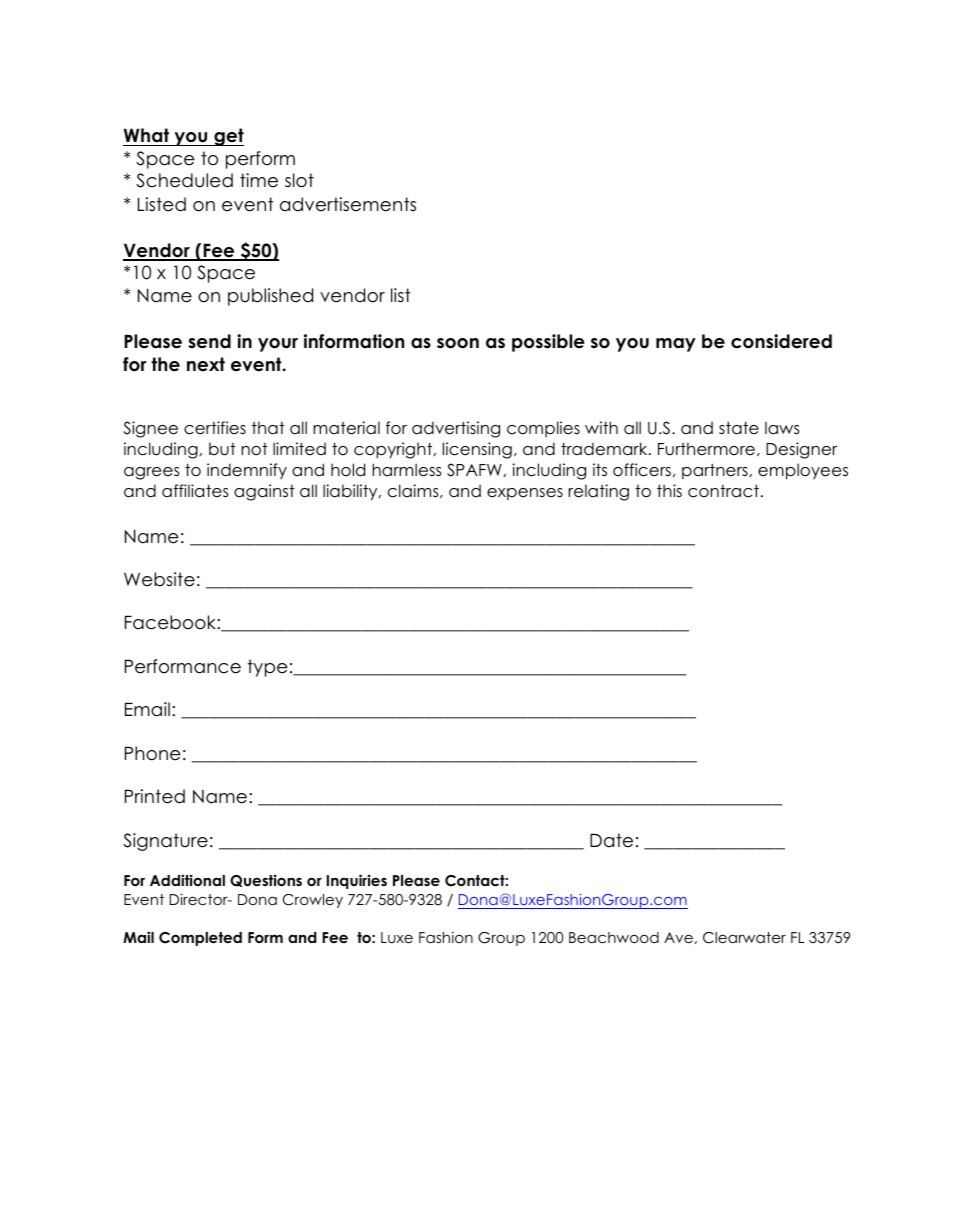 This screenshot has width=980, height=1226. I want to click on affiliates, so click(195, 491).
